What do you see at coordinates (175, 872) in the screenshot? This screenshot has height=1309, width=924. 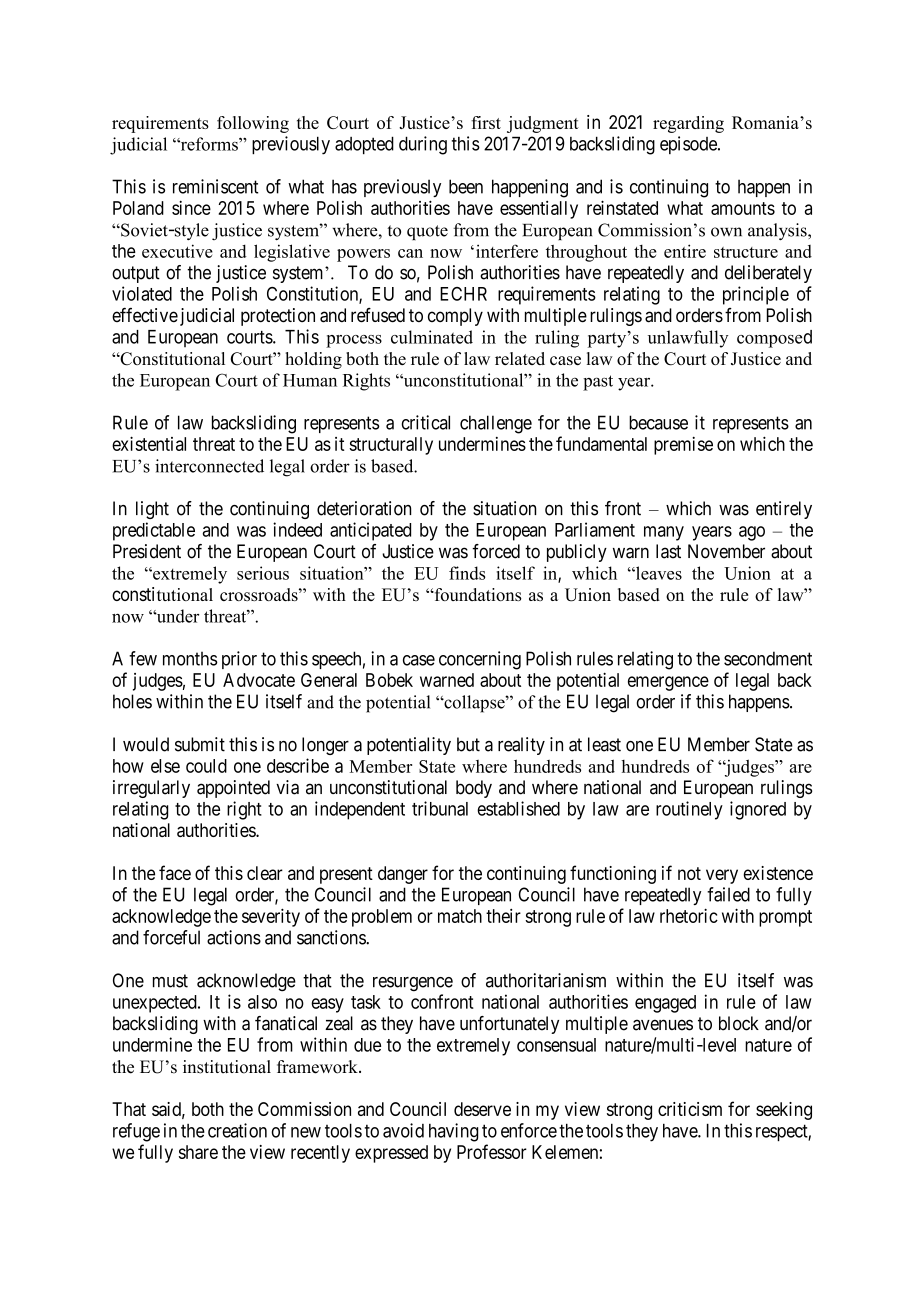 I see `face` at bounding box center [175, 872].
